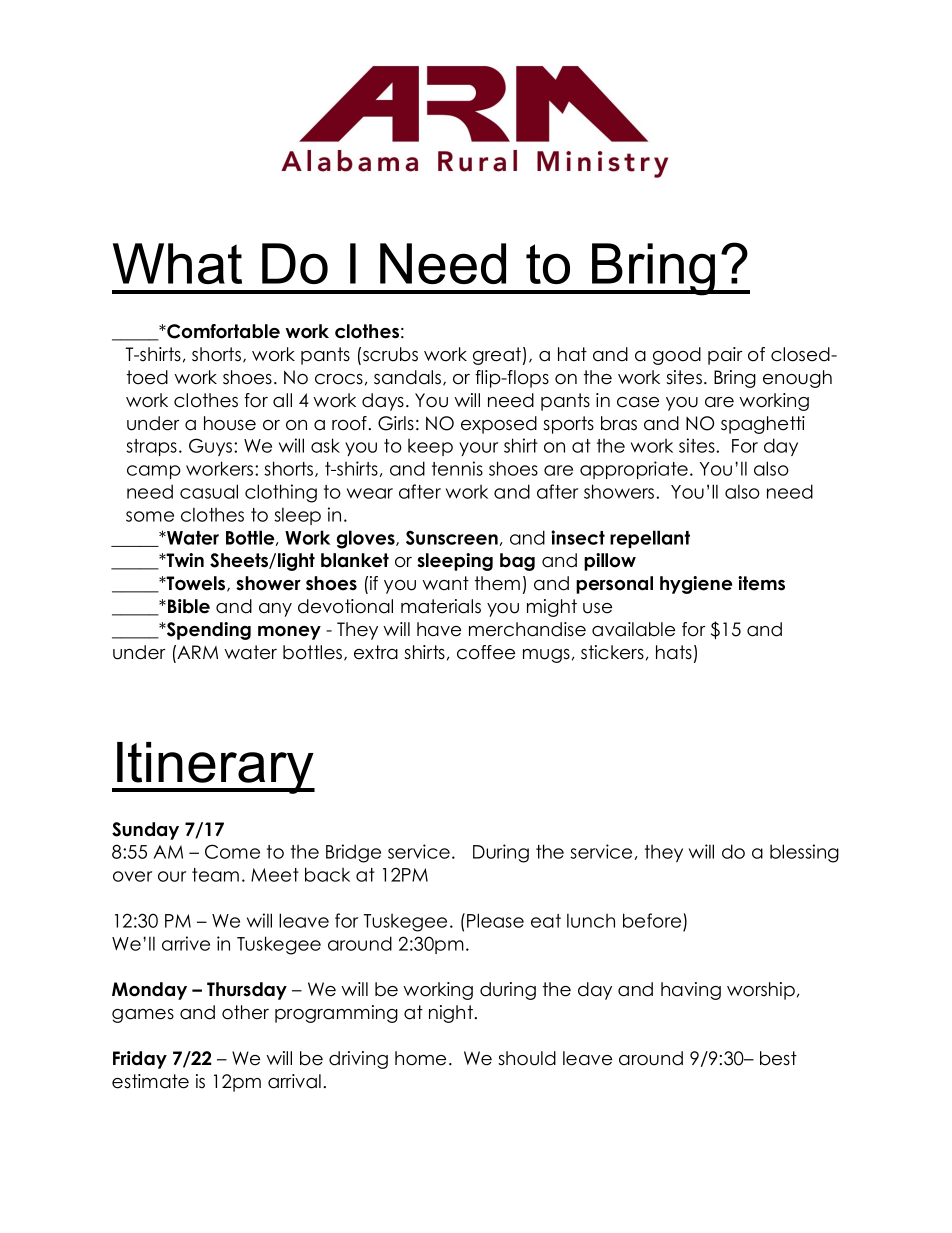 Image resolution: width=952 pixels, height=1233 pixels. Describe the element at coordinates (140, 1060) in the document. I see `Friday` at that location.
